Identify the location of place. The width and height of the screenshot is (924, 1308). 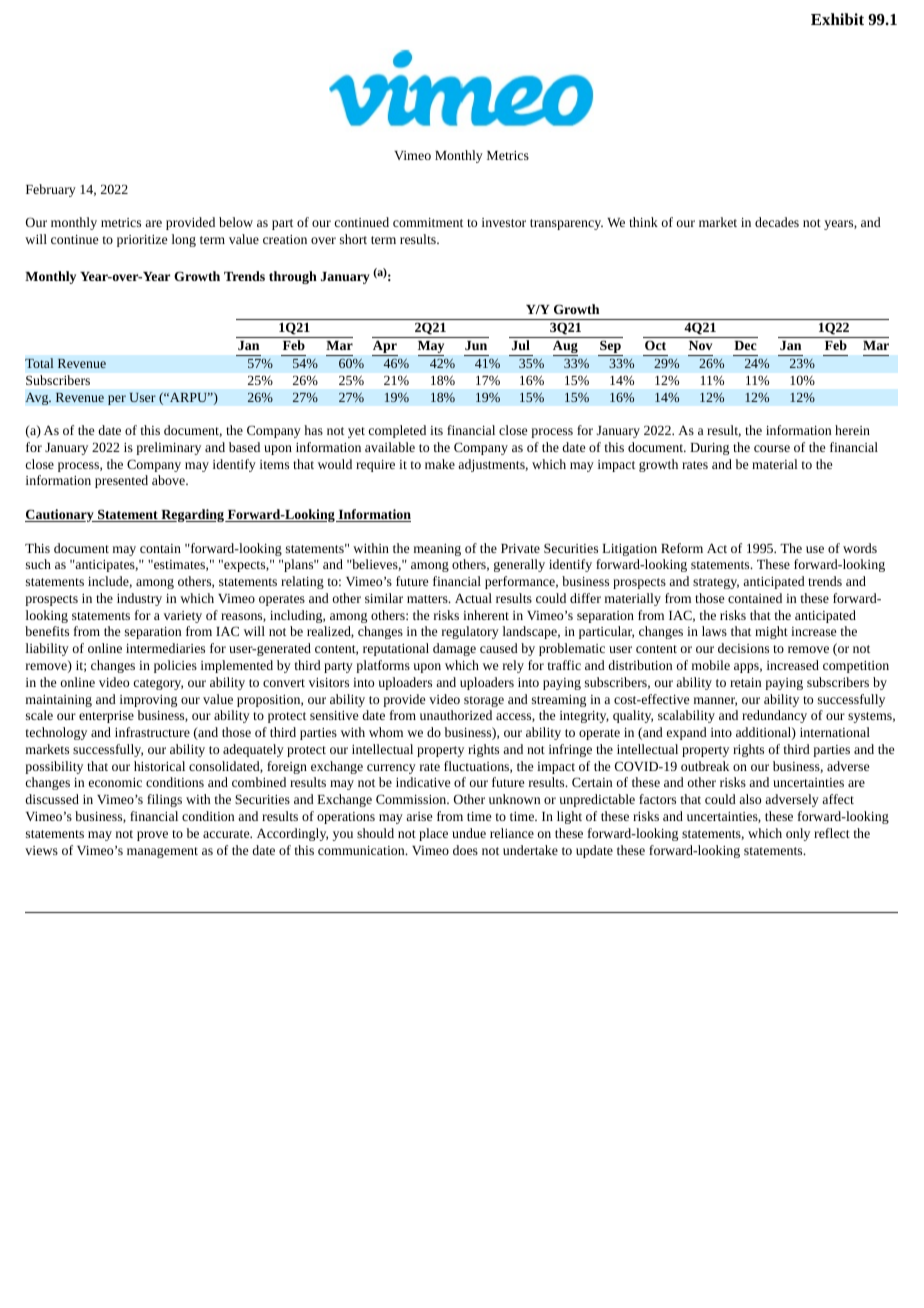
(433, 834).
